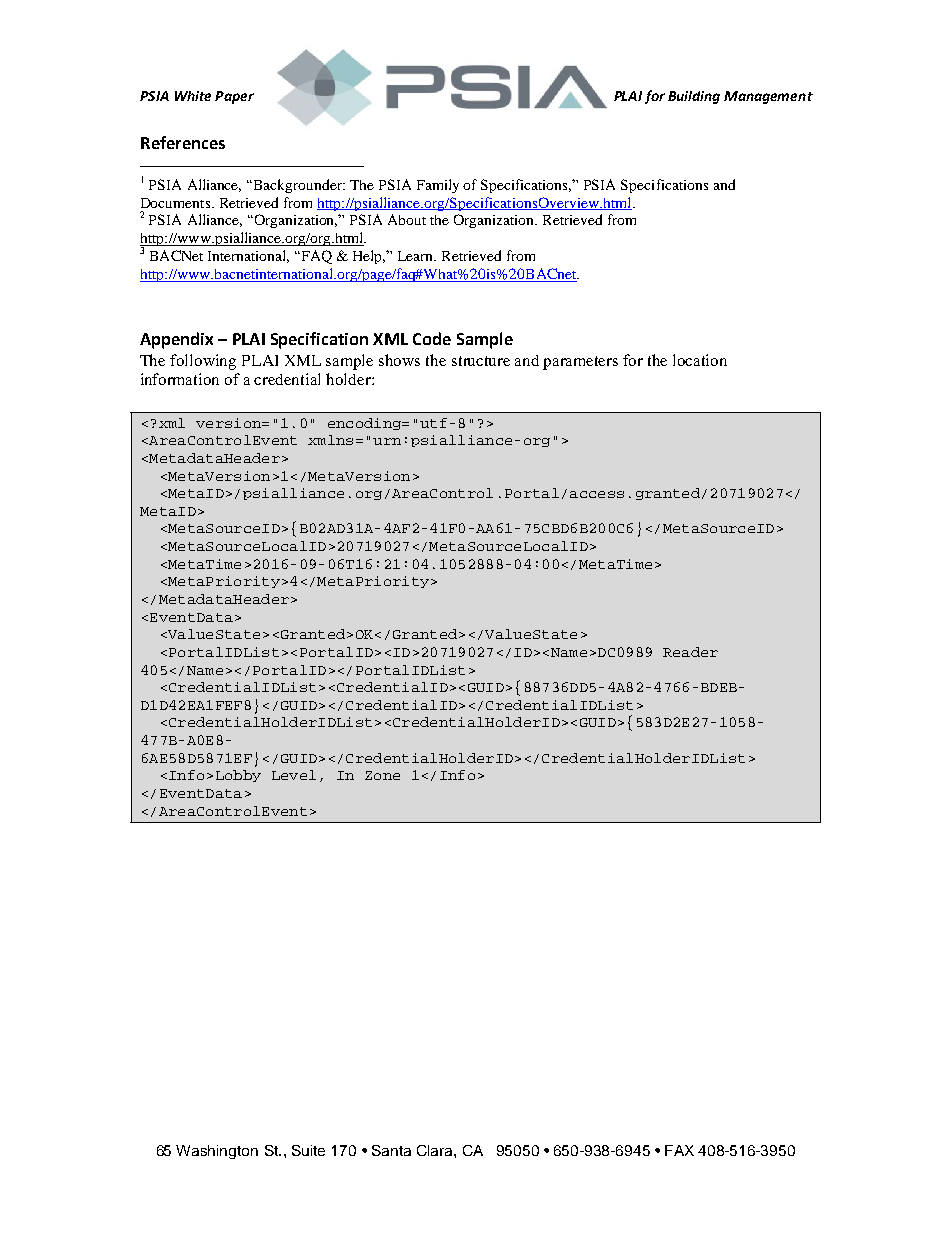 Image resolution: width=952 pixels, height=1233 pixels. I want to click on Suite, so click(308, 1150).
